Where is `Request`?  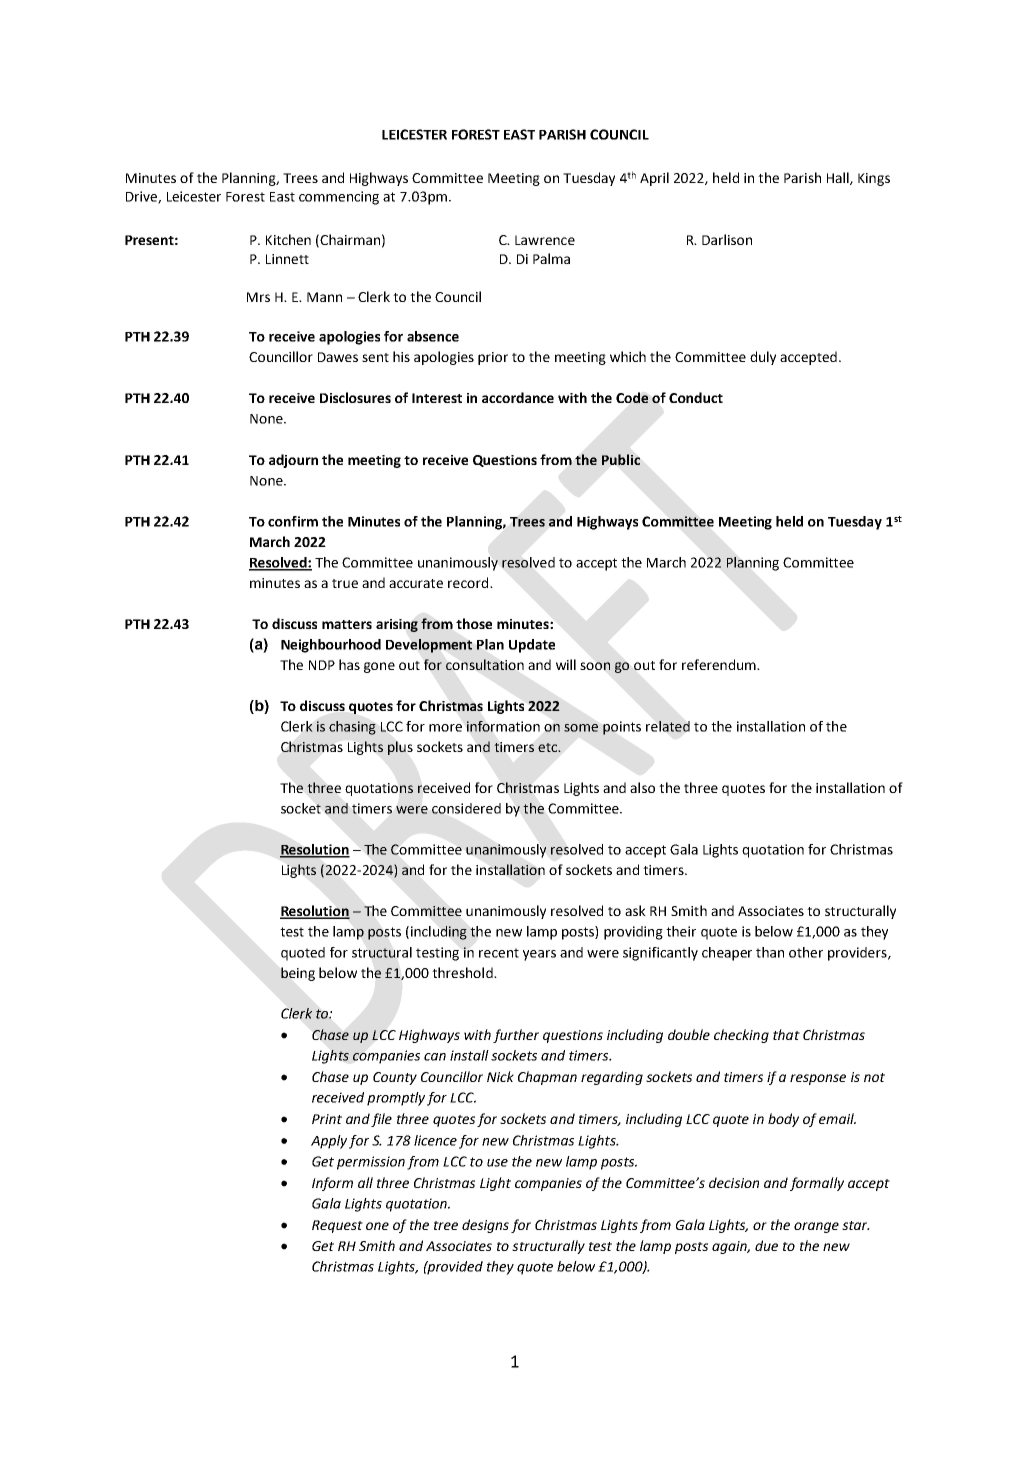 Request is located at coordinates (337, 1226).
